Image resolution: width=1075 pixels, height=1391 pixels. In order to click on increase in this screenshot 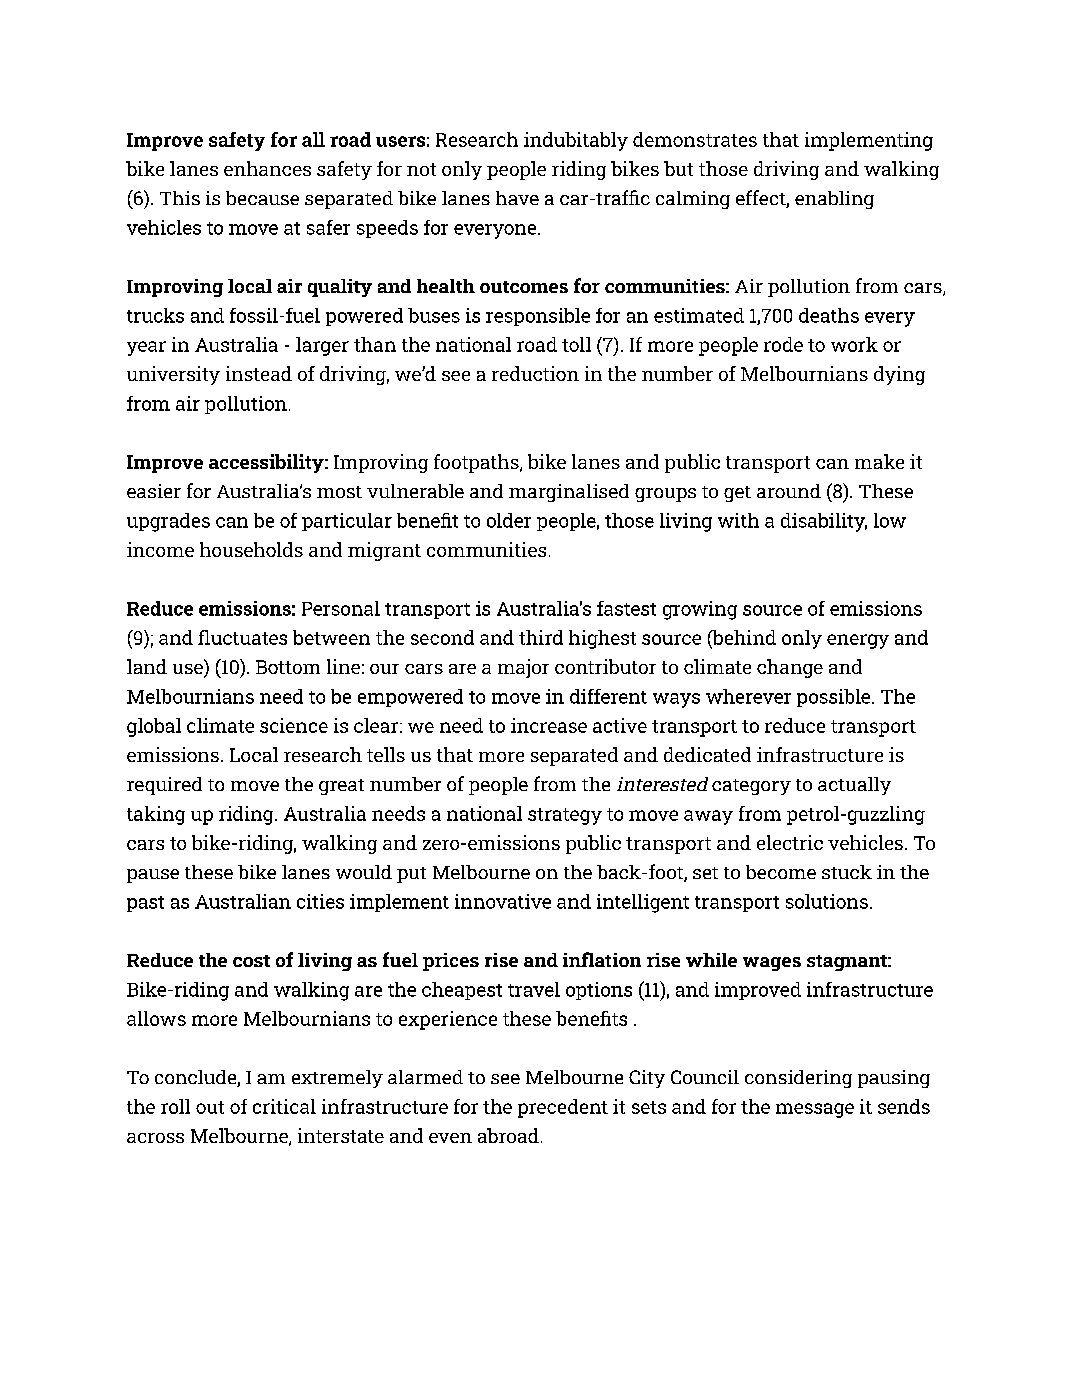, I will do `click(549, 725)`.
